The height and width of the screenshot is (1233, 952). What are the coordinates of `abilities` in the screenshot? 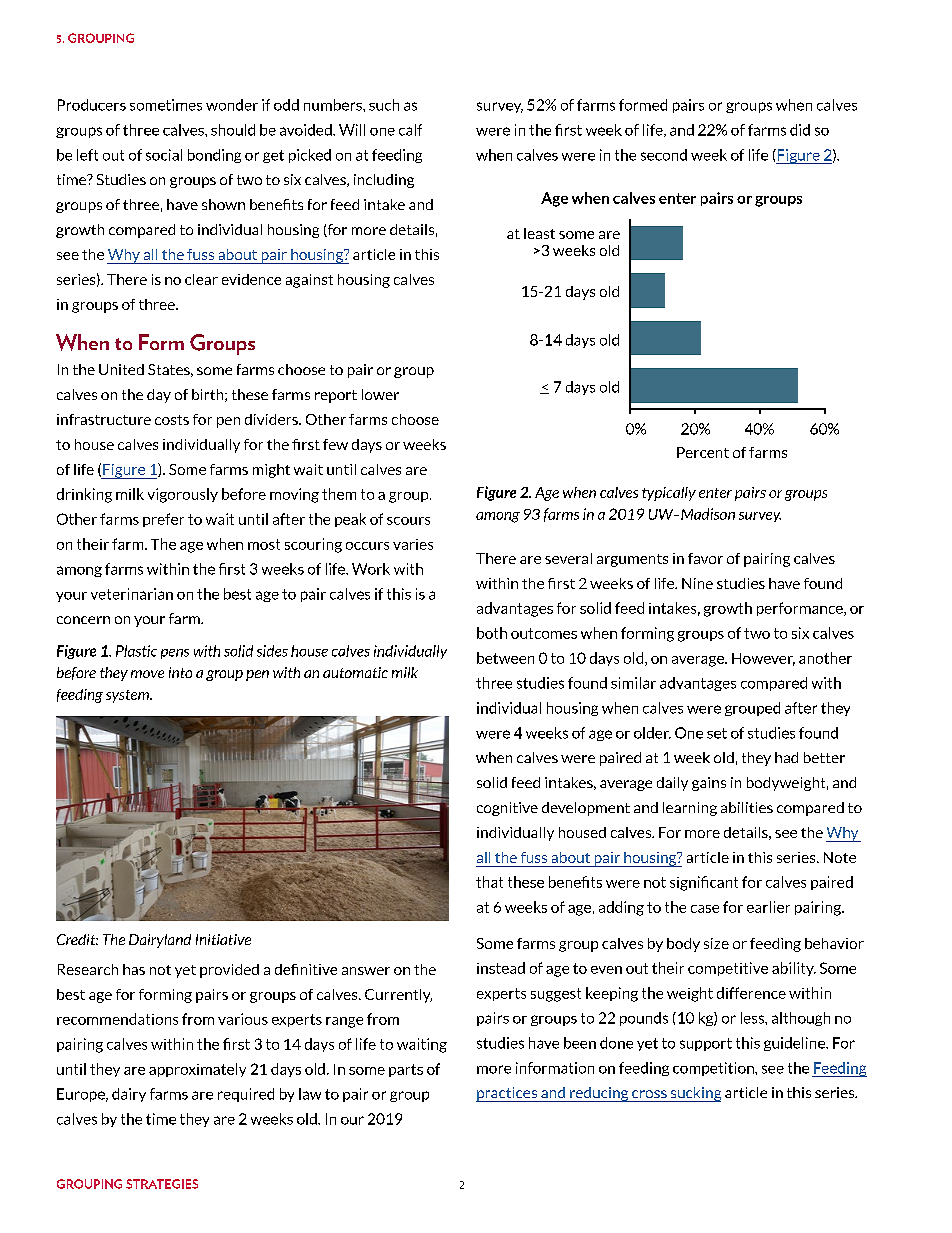 It's located at (747, 807).
